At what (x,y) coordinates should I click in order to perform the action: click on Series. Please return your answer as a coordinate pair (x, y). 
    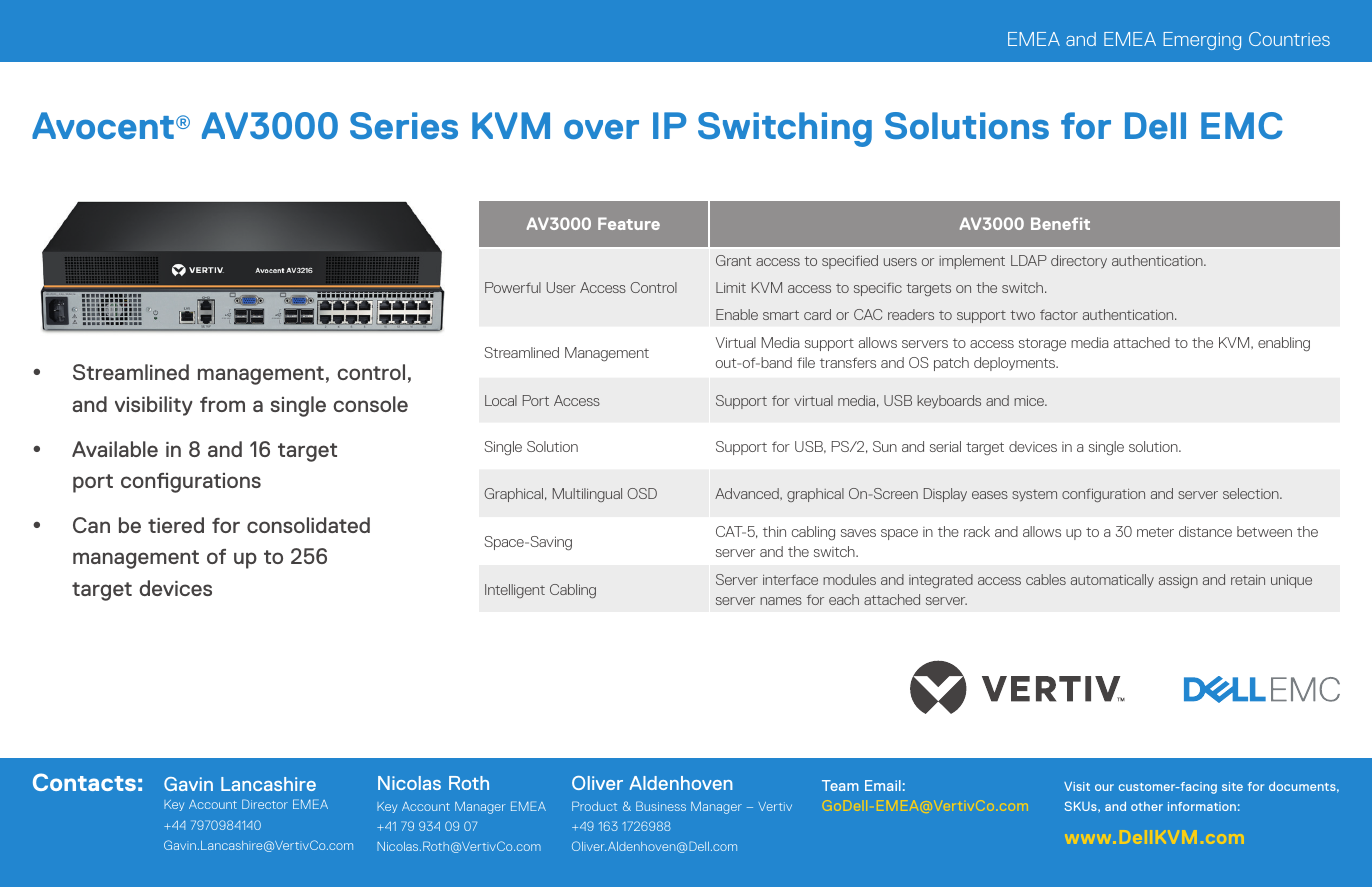
    Looking at the image, I should click on (404, 125).
